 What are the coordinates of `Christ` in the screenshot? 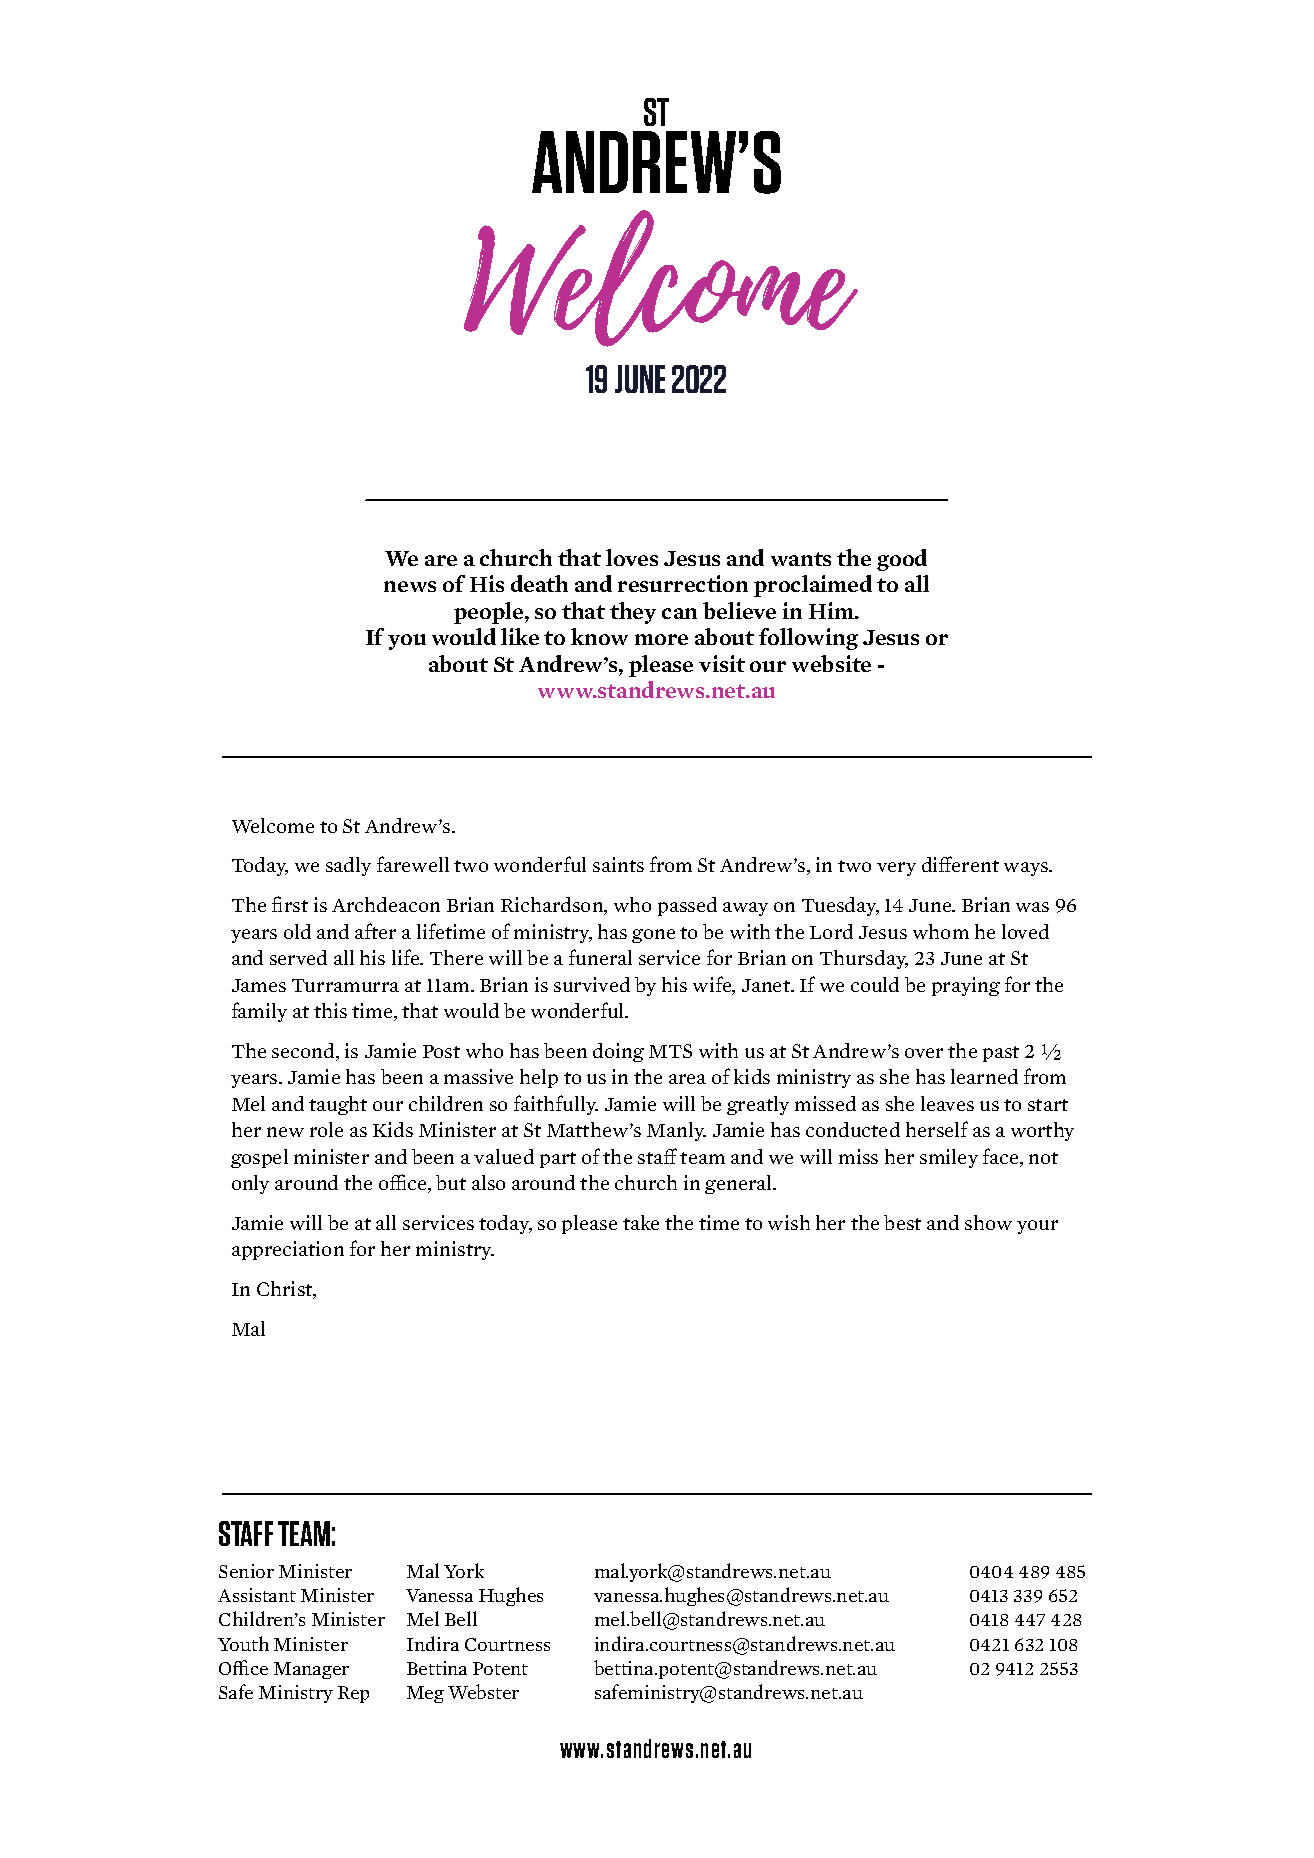 It's located at (286, 1290).
